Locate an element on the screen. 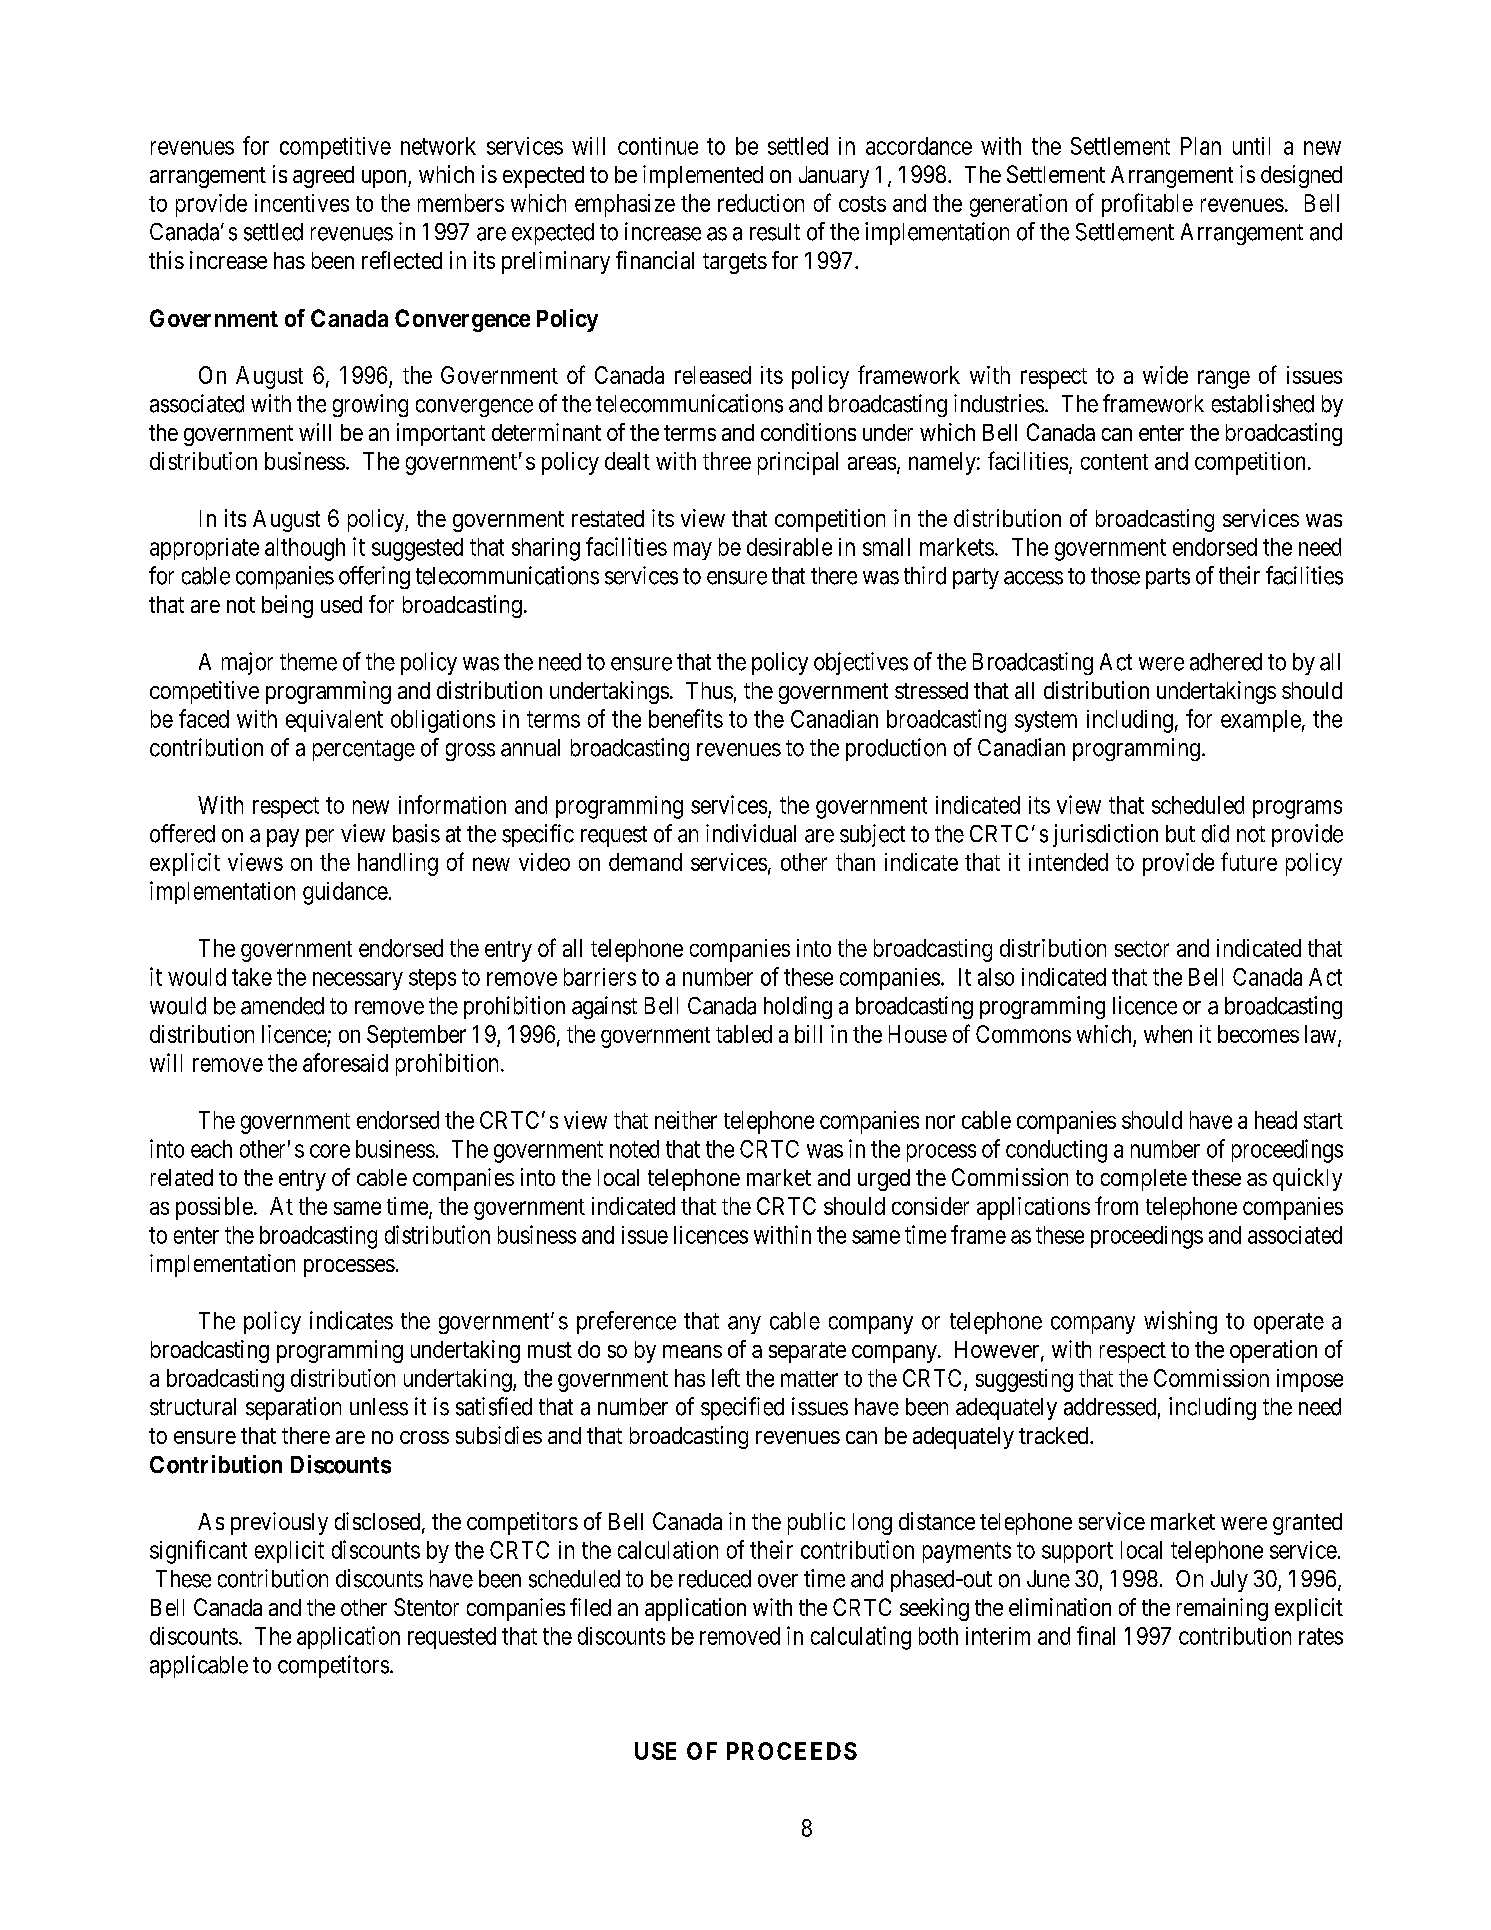 The image size is (1491, 1930). separation is located at coordinates (293, 1408).
